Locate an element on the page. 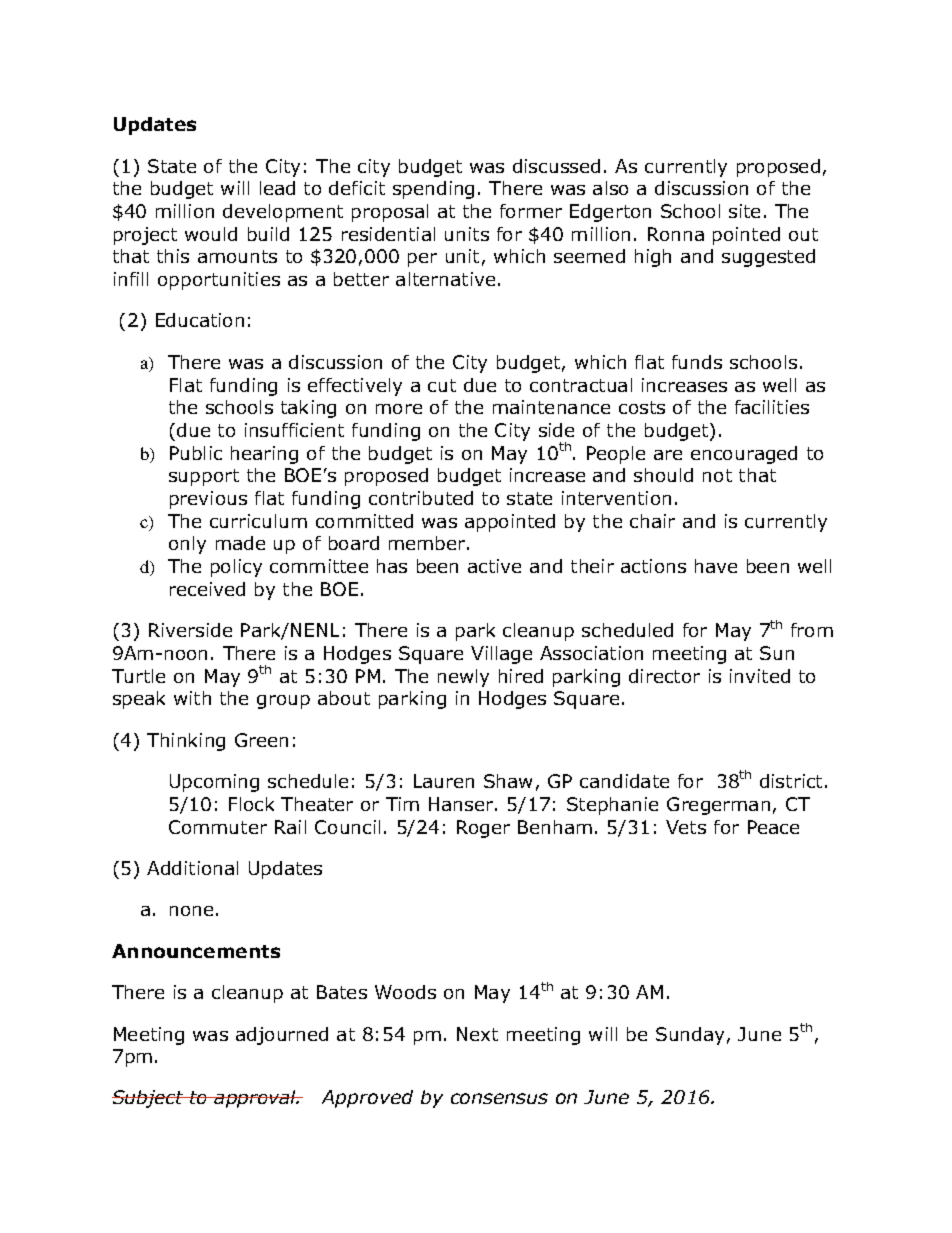 Image resolution: width=952 pixels, height=1233 pixels. Next is located at coordinates (477, 1034).
